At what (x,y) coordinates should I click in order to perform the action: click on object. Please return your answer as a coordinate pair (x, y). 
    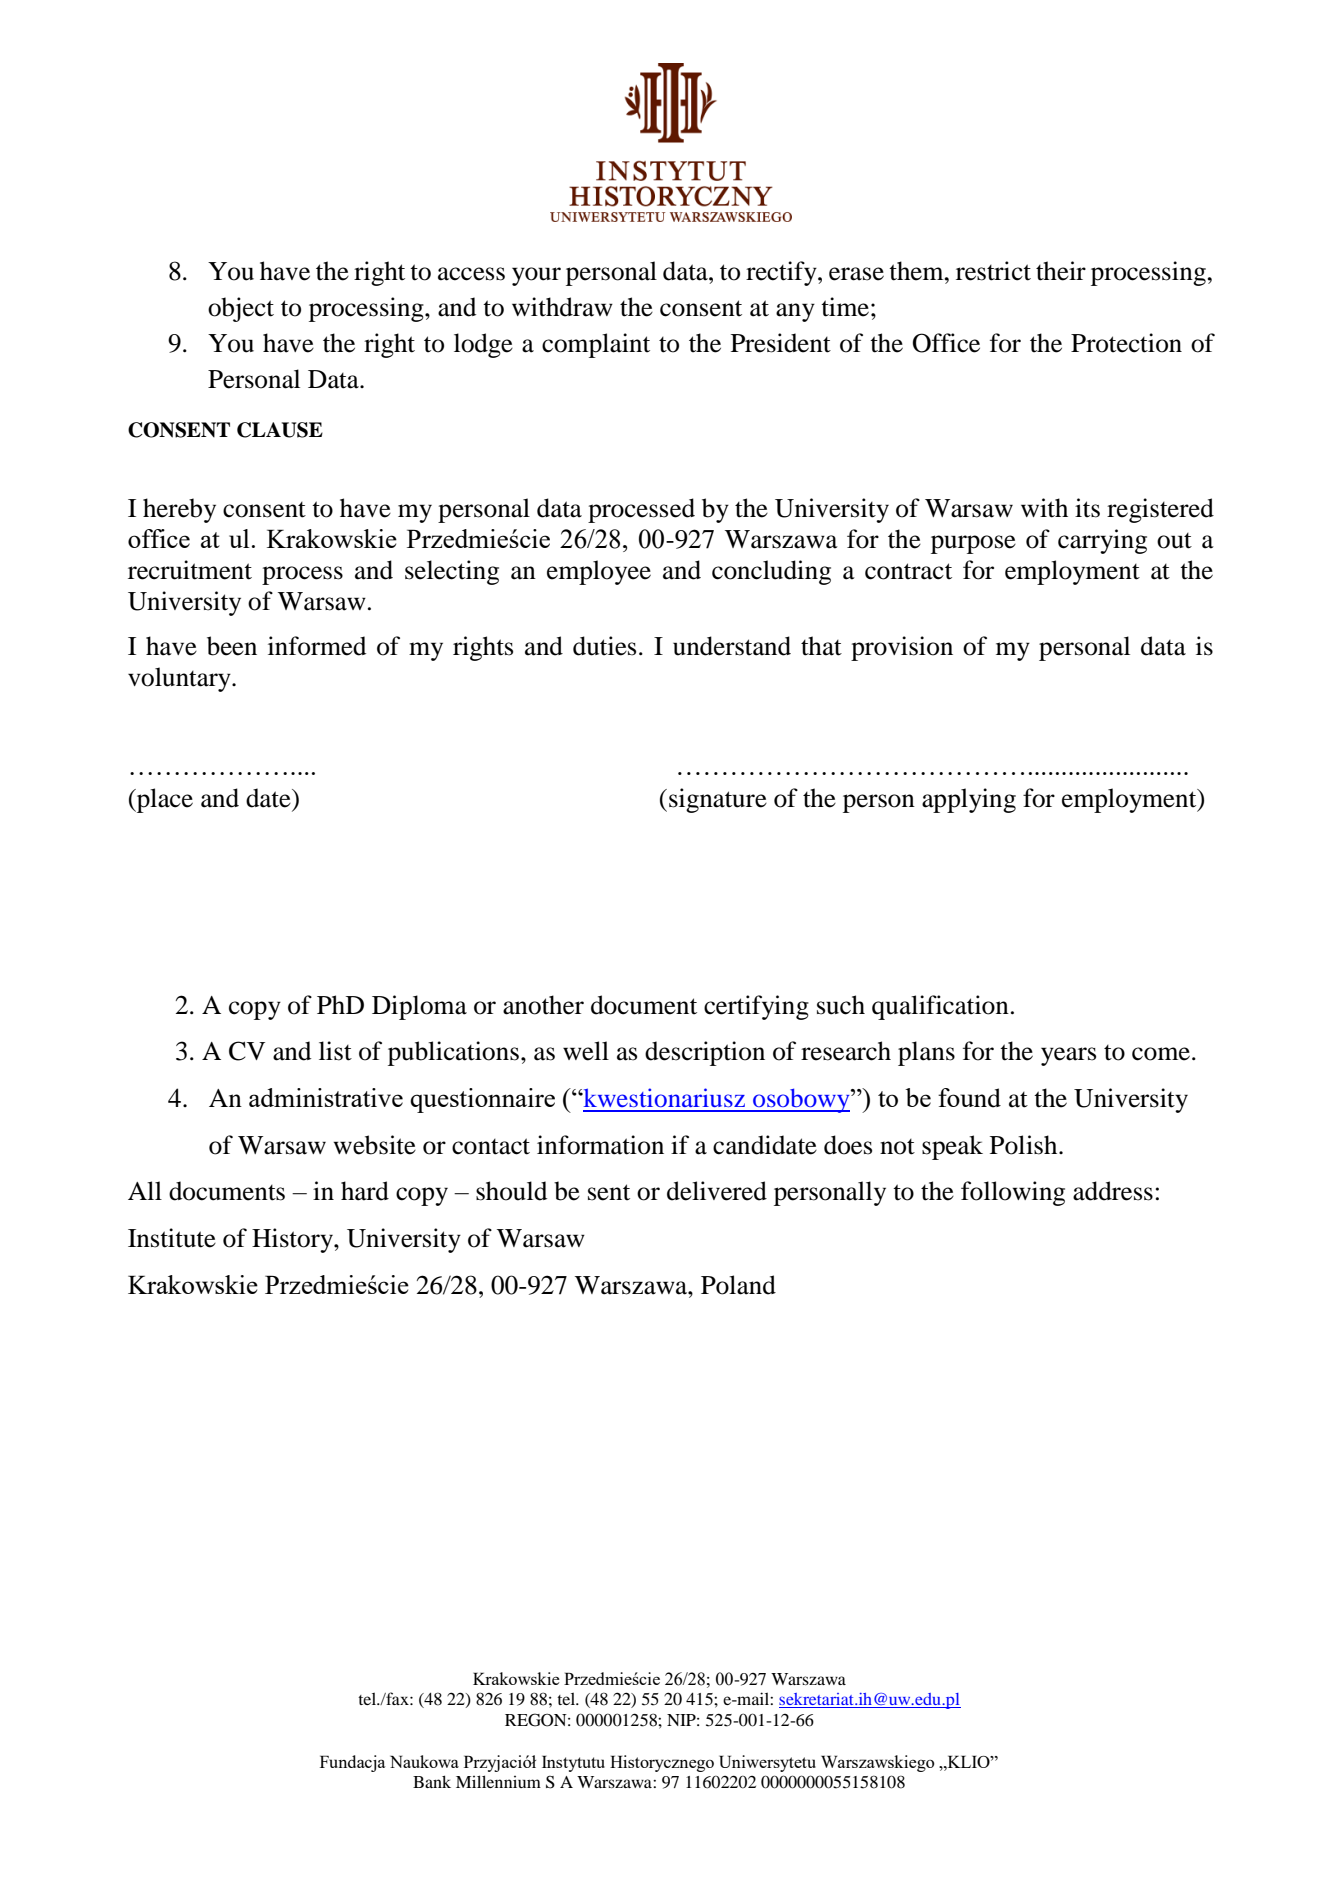
    Looking at the image, I should click on (241, 309).
